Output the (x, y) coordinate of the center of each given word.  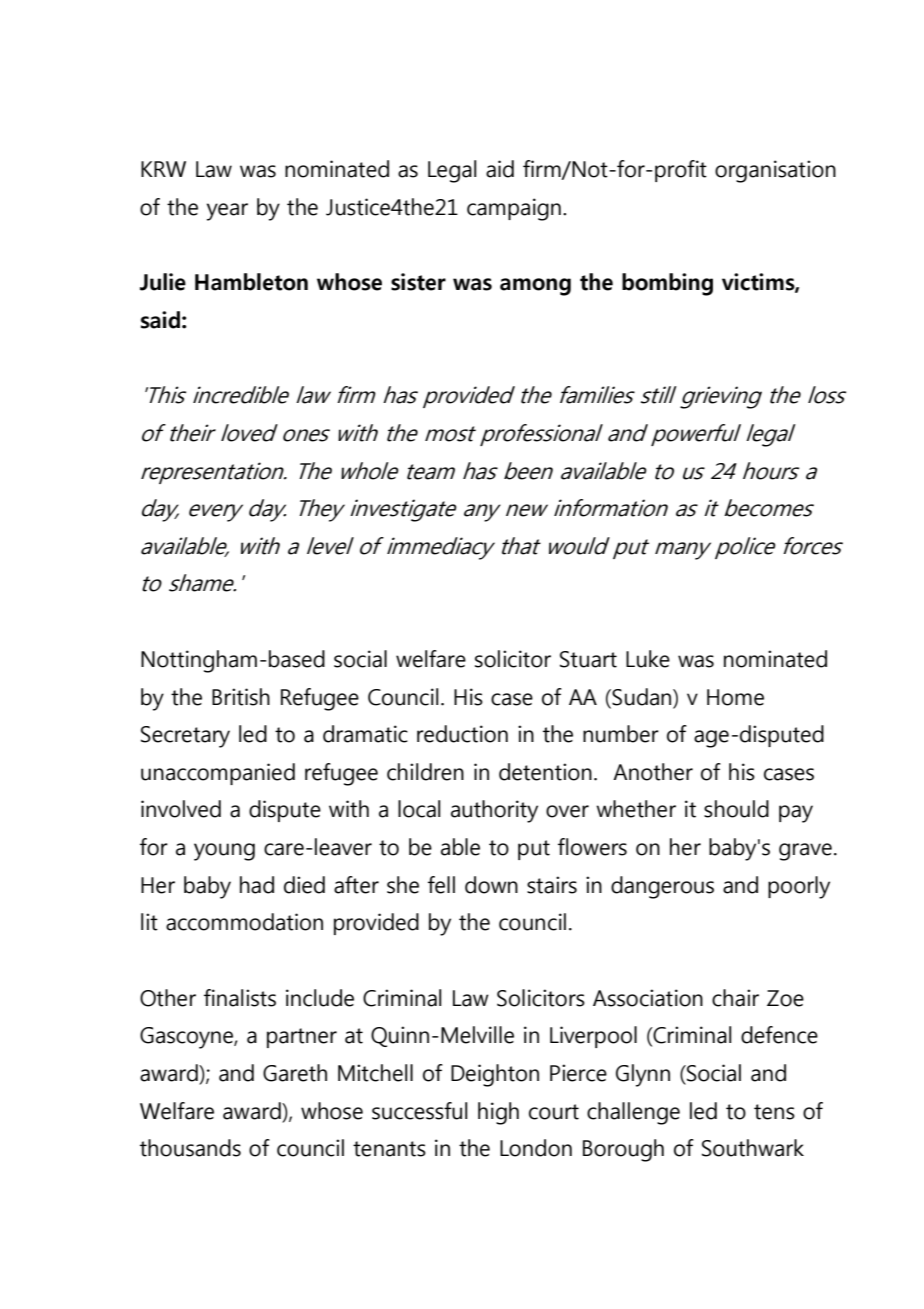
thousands (190, 1148)
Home (735, 697)
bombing (667, 284)
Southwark (753, 1148)
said (160, 320)
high (498, 1113)
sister (418, 282)
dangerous (662, 887)
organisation (775, 171)
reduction (462, 734)
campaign (514, 209)
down (491, 885)
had (257, 885)
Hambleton (251, 282)
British (241, 697)
